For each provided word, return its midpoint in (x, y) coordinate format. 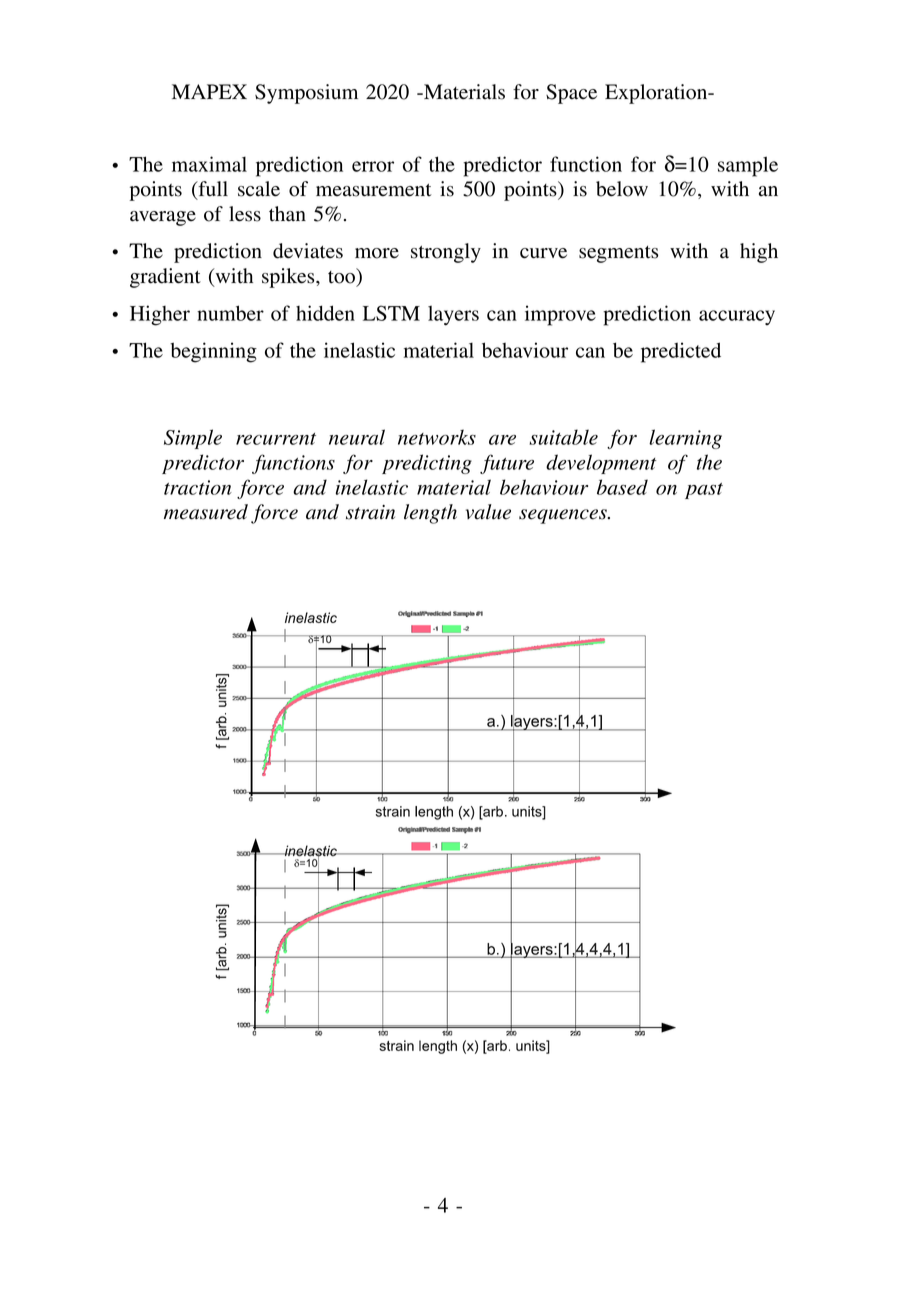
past (704, 491)
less (245, 214)
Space (571, 94)
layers (453, 316)
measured (206, 512)
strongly (446, 253)
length (430, 514)
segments (618, 254)
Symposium (306, 94)
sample (748, 166)
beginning (213, 352)
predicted (681, 352)
